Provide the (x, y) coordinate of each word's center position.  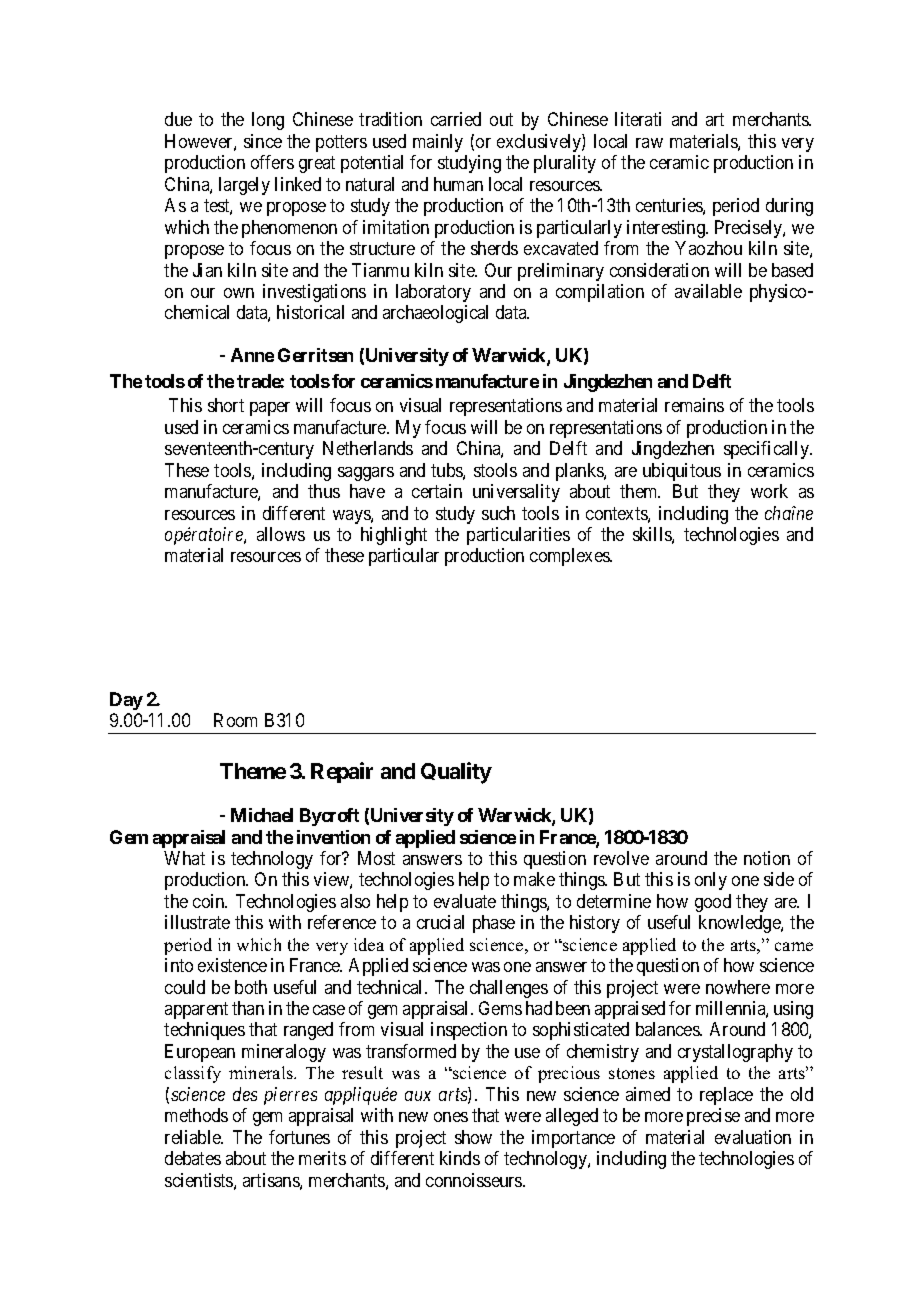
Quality (456, 773)
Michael (262, 815)
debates (193, 1158)
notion (767, 858)
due (178, 119)
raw (649, 143)
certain (437, 491)
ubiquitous (682, 472)
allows (281, 534)
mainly (438, 143)
